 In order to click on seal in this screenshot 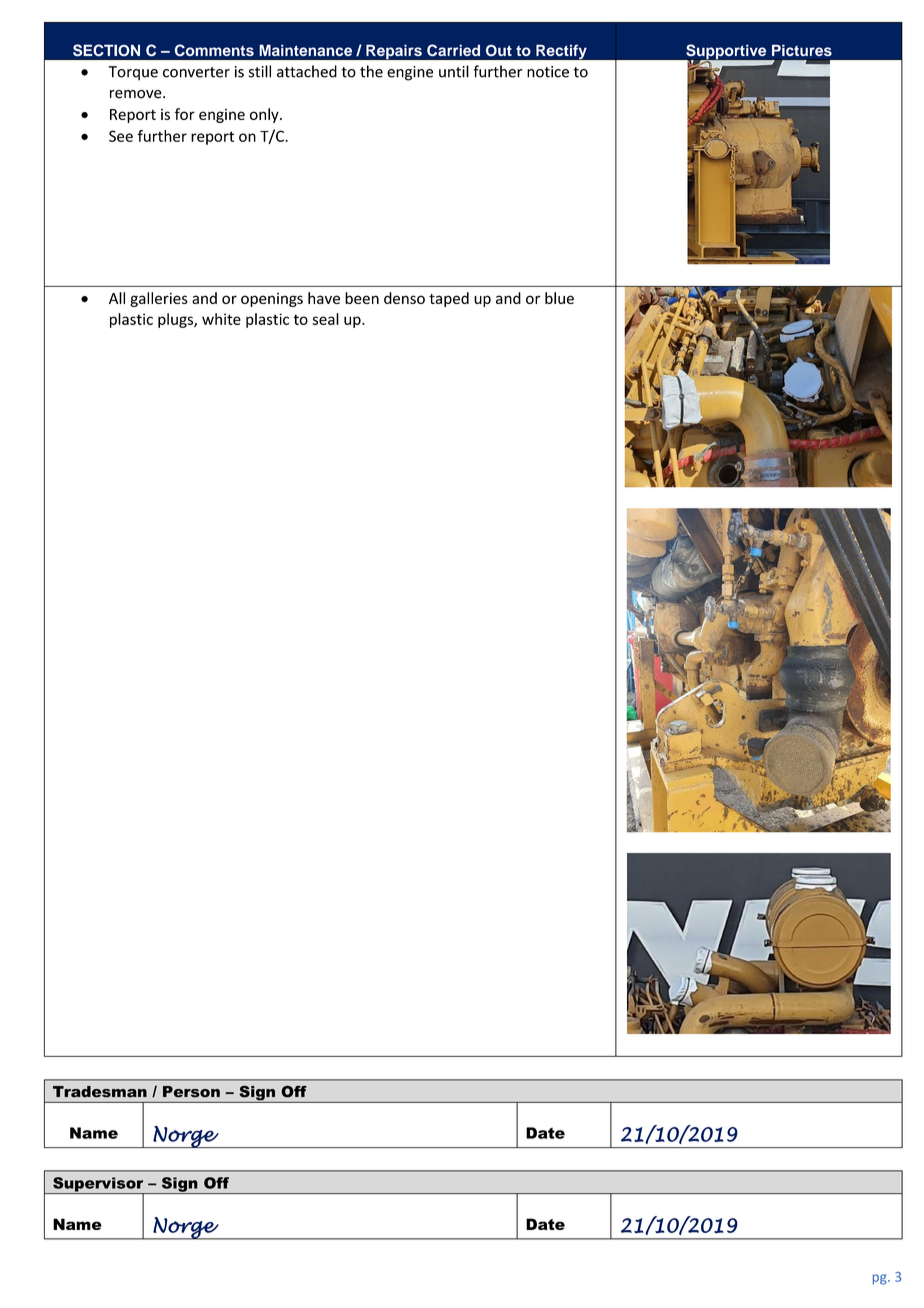, I will do `click(325, 319)`.
